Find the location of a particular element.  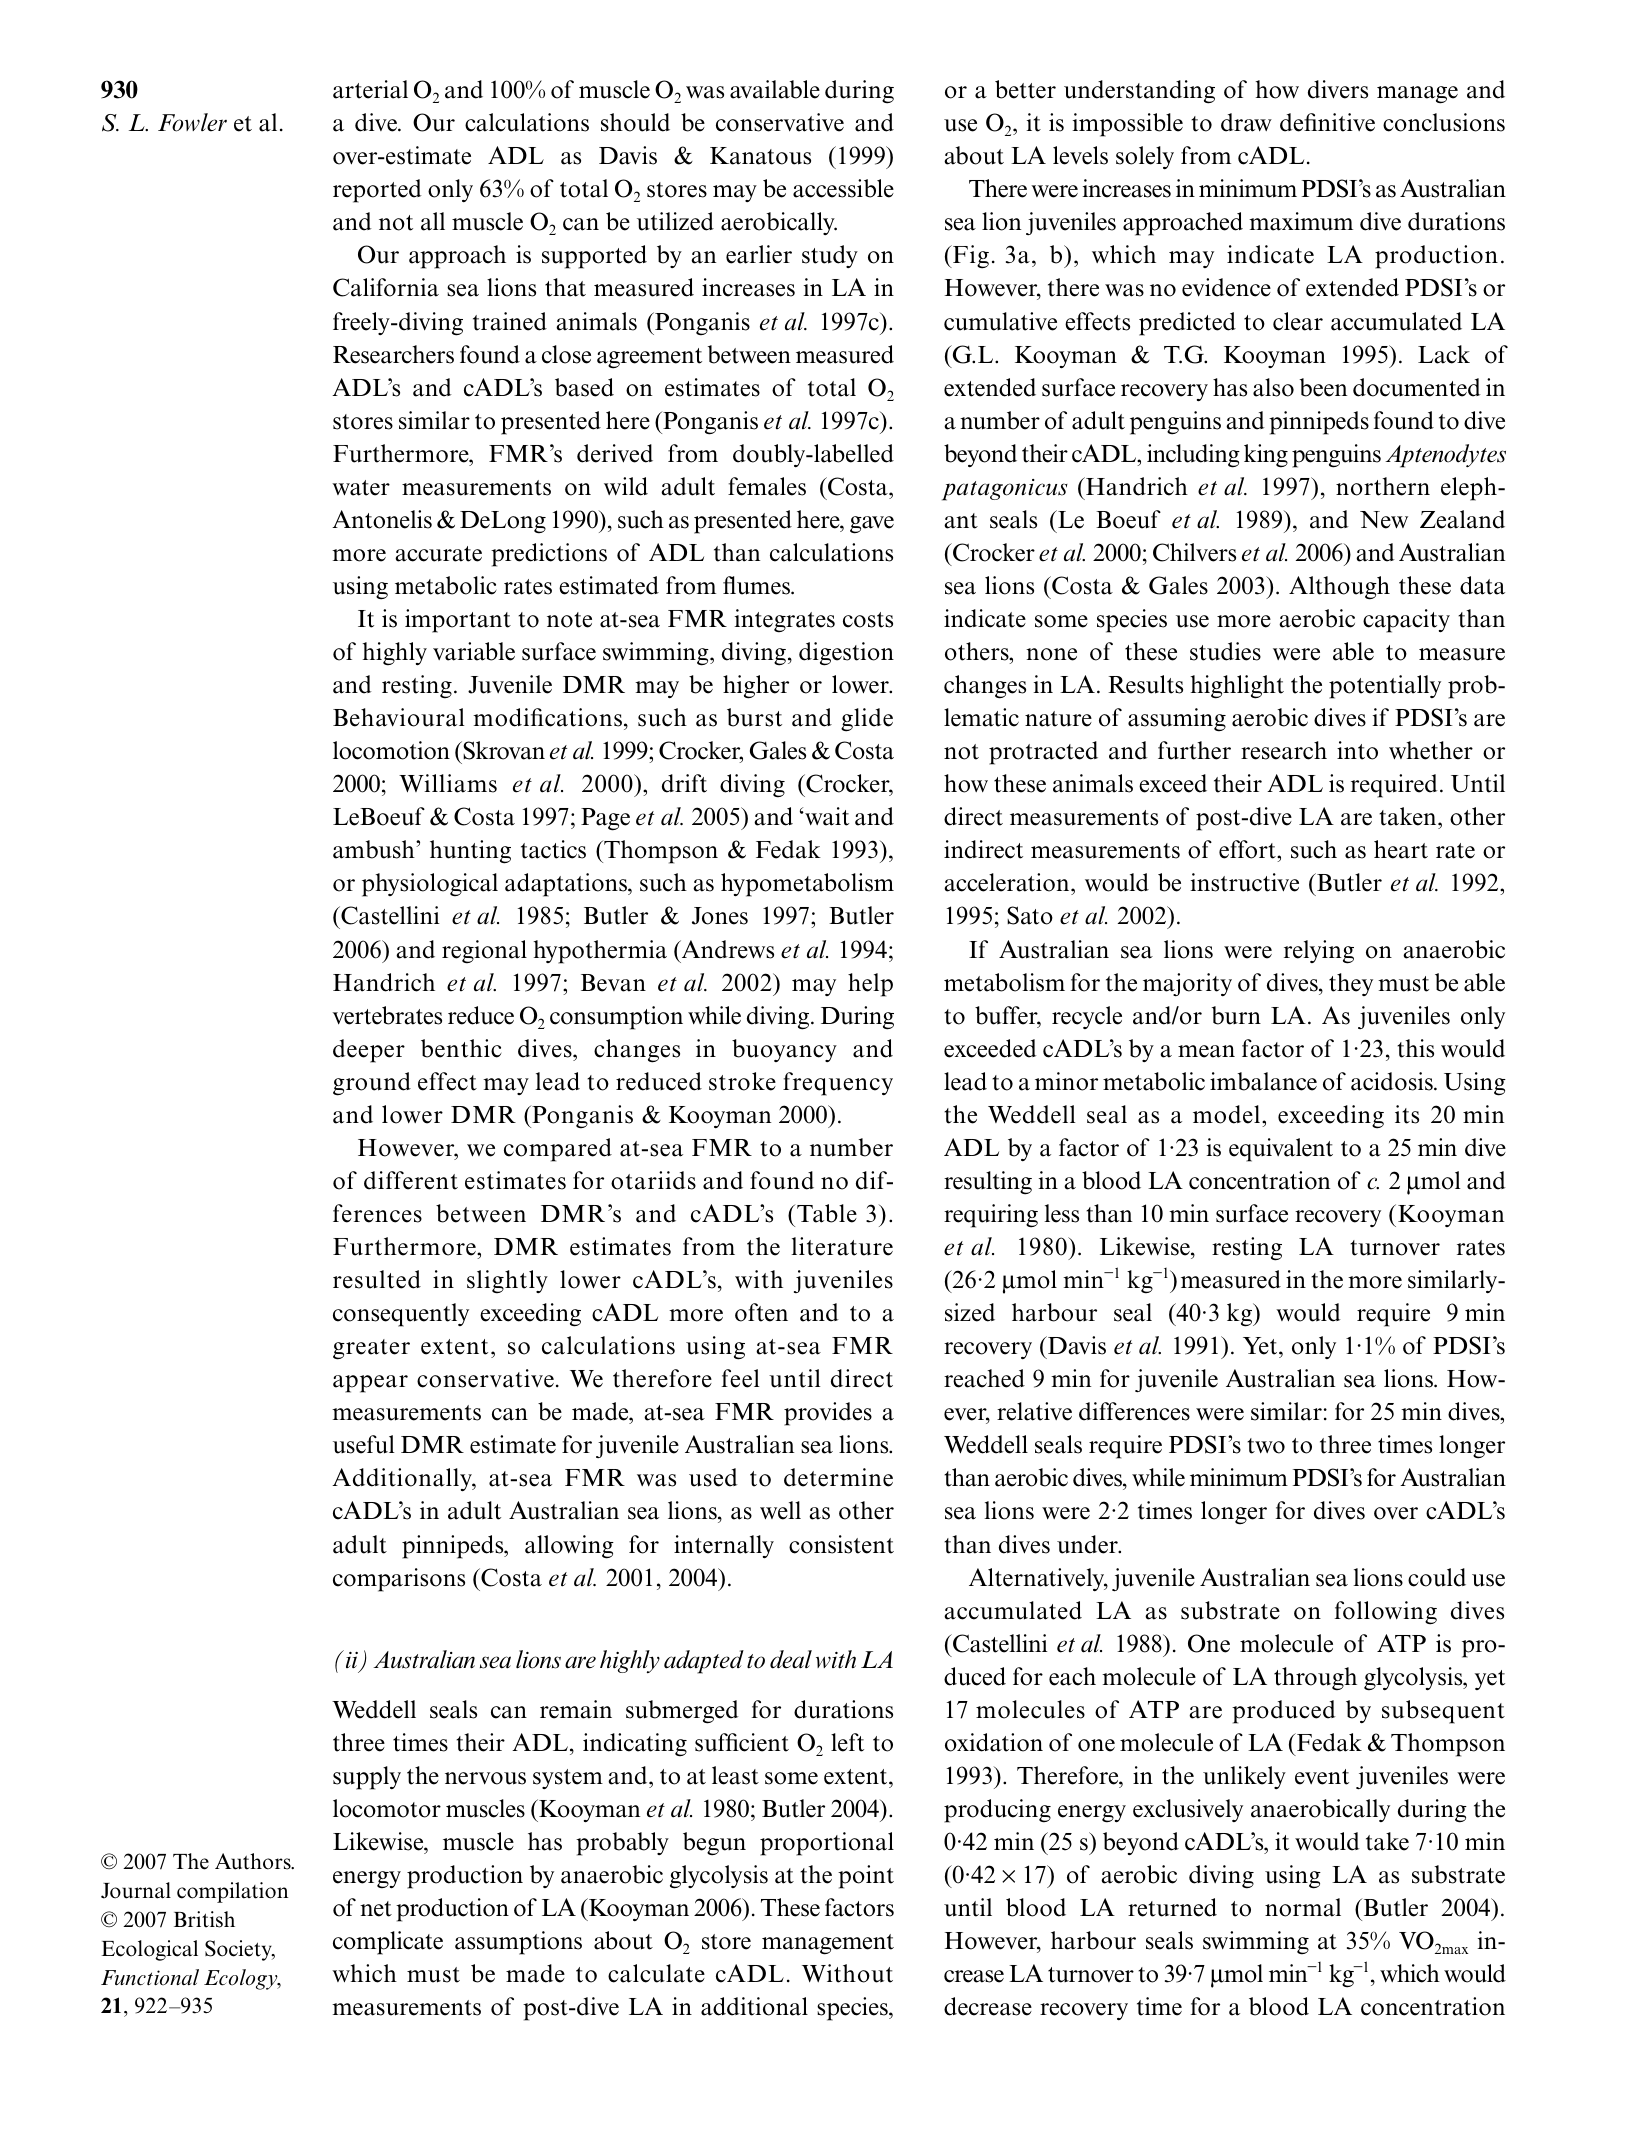

normal is located at coordinates (1303, 1907).
